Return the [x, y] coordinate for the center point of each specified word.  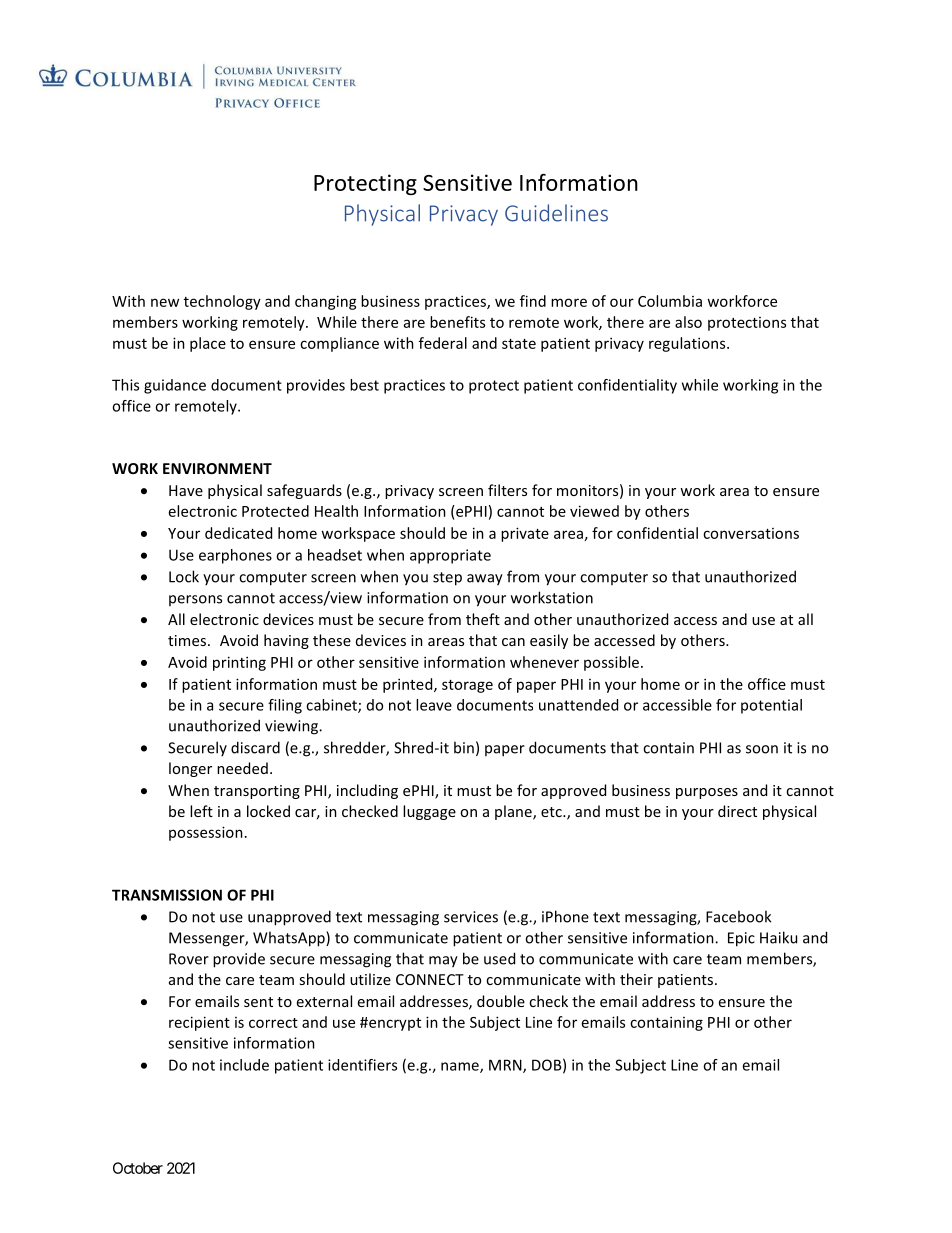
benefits [457, 322]
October [138, 1168]
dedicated [238, 533]
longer [190, 769]
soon [762, 749]
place [208, 344]
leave [434, 705]
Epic [741, 939]
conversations [751, 533]
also [688, 322]
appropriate [450, 556]
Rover [189, 959]
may [443, 962]
